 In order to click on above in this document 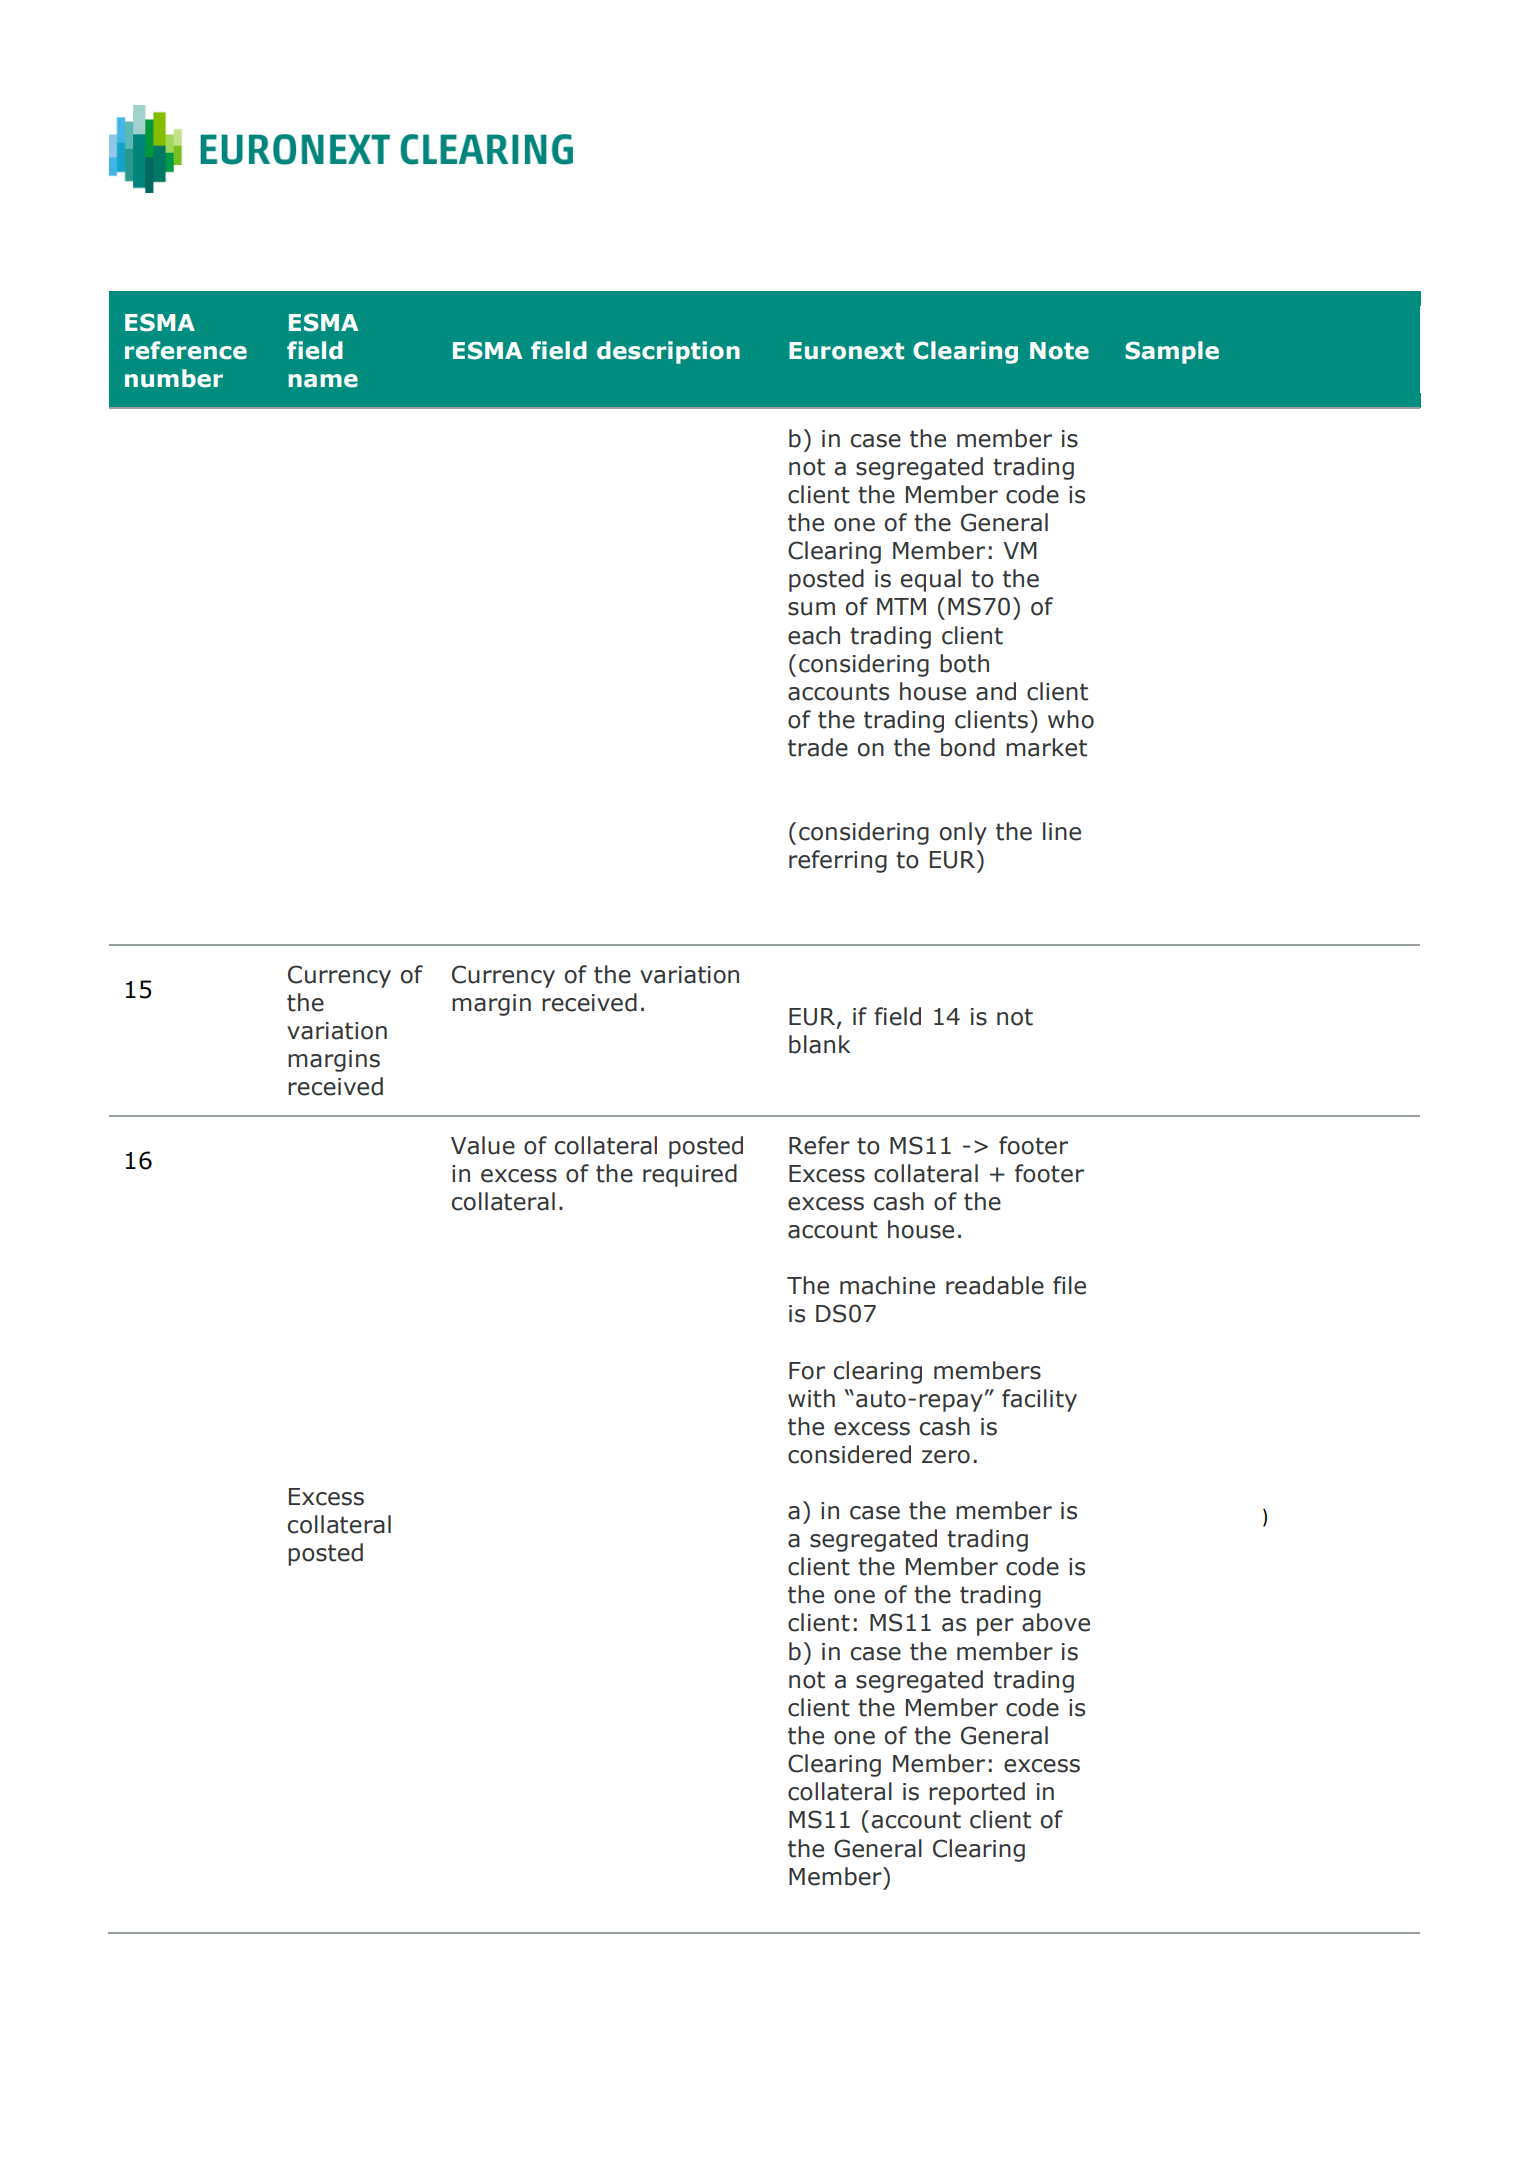, I will do `click(1056, 1622)`.
